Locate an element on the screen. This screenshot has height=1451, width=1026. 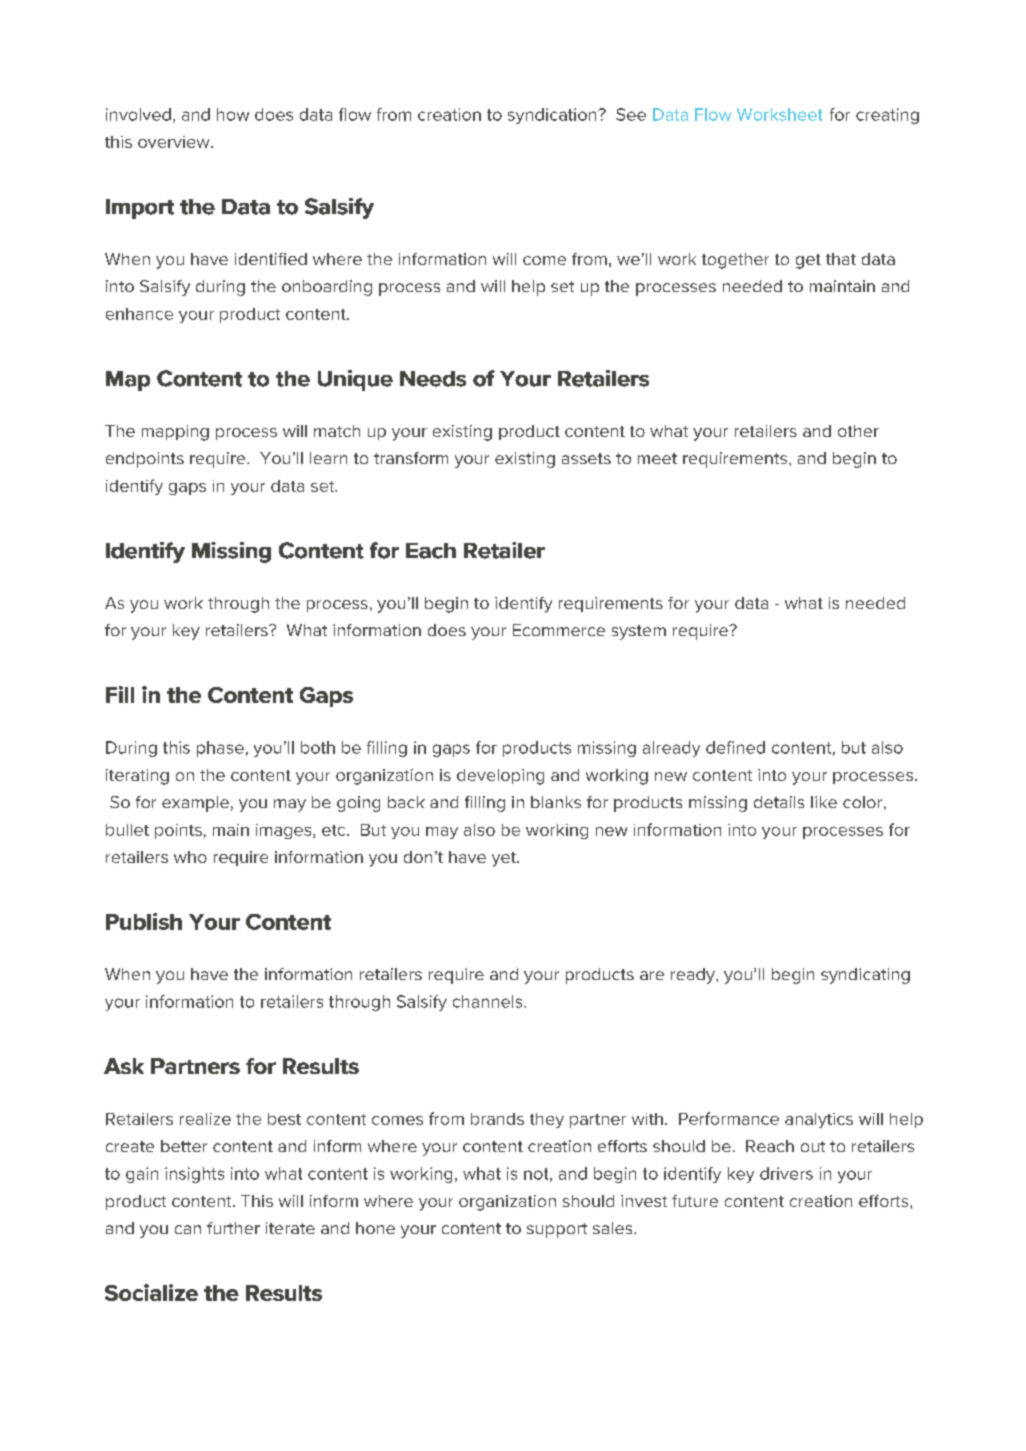
assets is located at coordinates (586, 458).
